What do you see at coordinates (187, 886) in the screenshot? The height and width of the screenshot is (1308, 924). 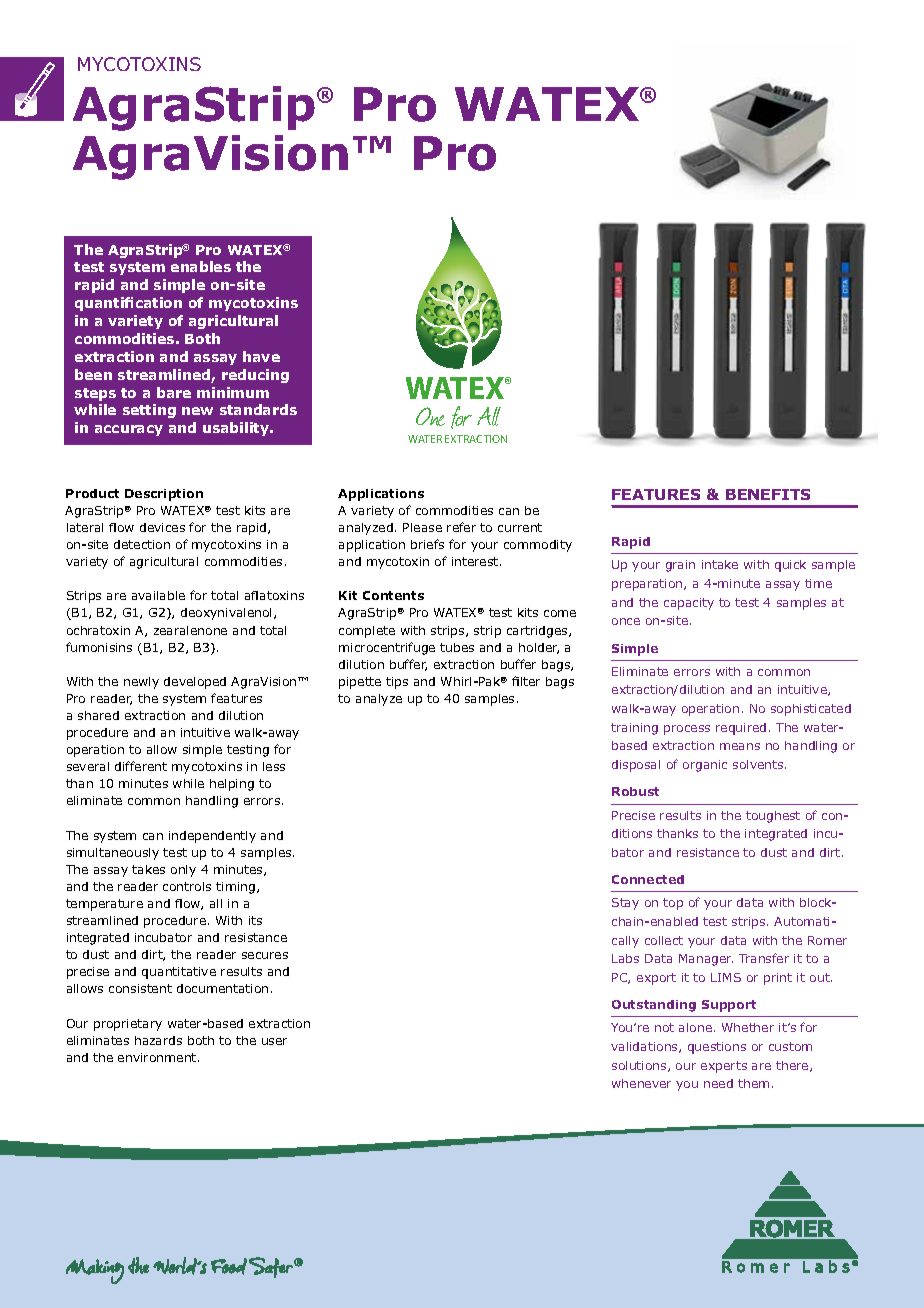 I see `controls` at bounding box center [187, 886].
